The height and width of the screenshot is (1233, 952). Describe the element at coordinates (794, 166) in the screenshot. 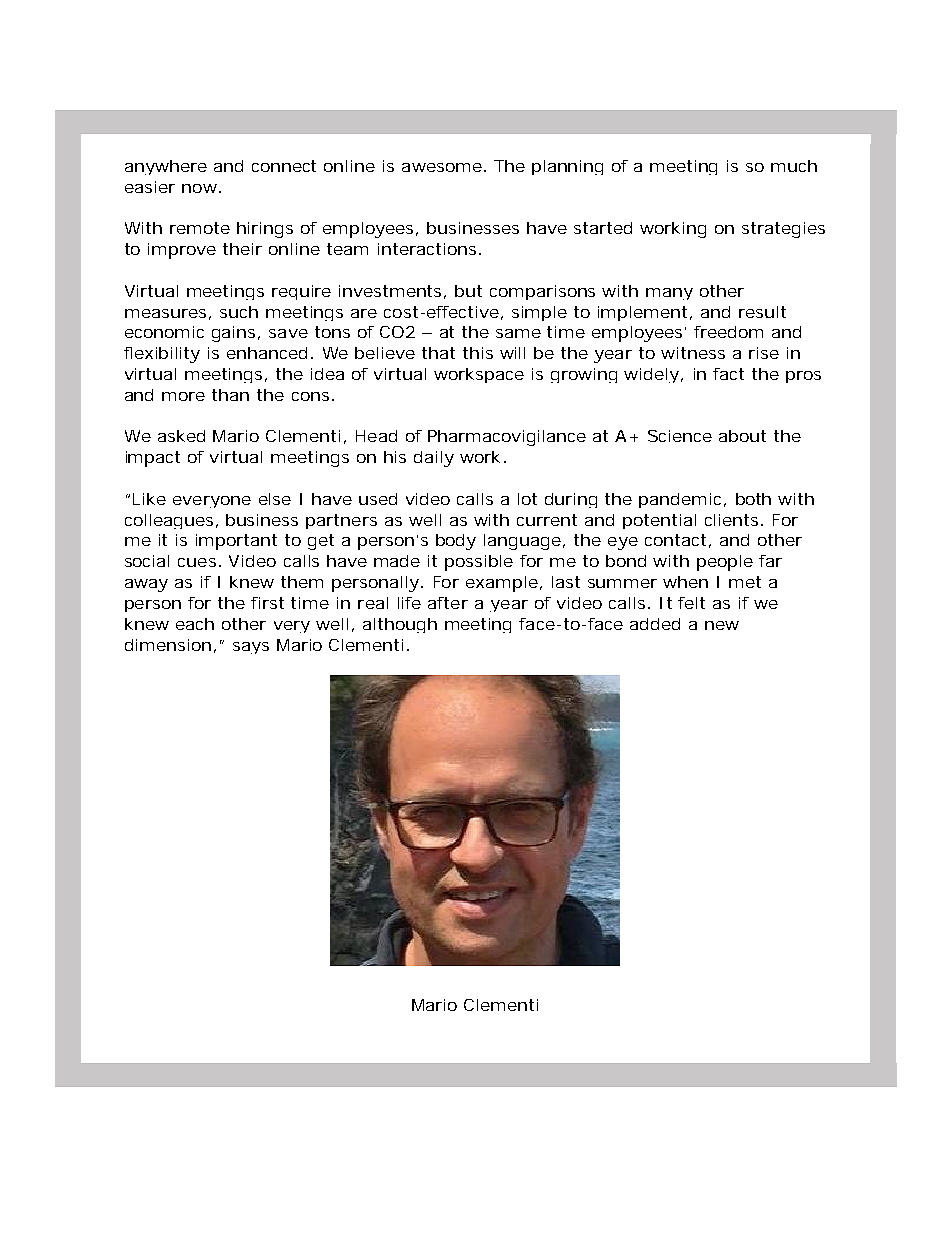

I see `much` at that location.
